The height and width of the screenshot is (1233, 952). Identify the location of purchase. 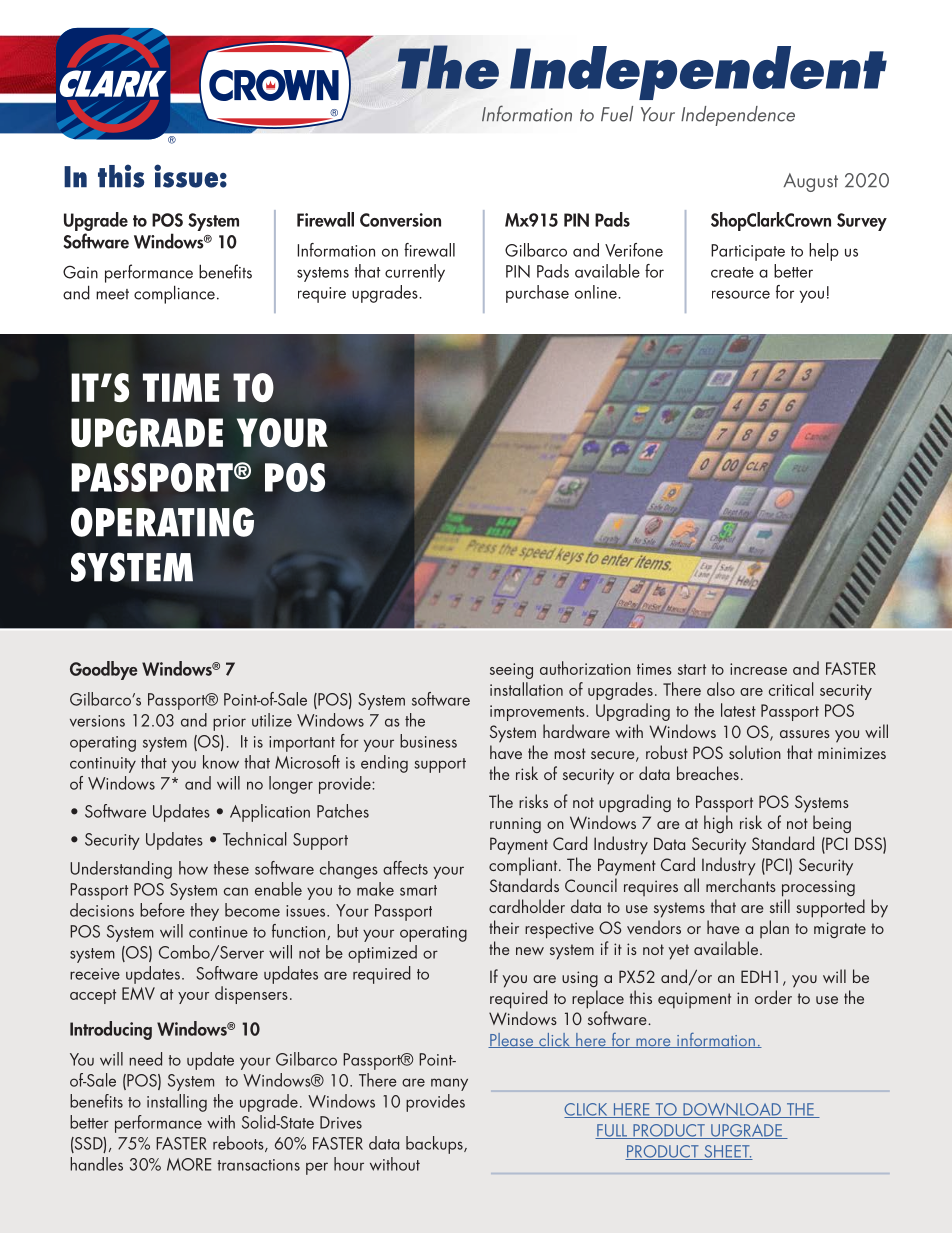
(537, 294).
